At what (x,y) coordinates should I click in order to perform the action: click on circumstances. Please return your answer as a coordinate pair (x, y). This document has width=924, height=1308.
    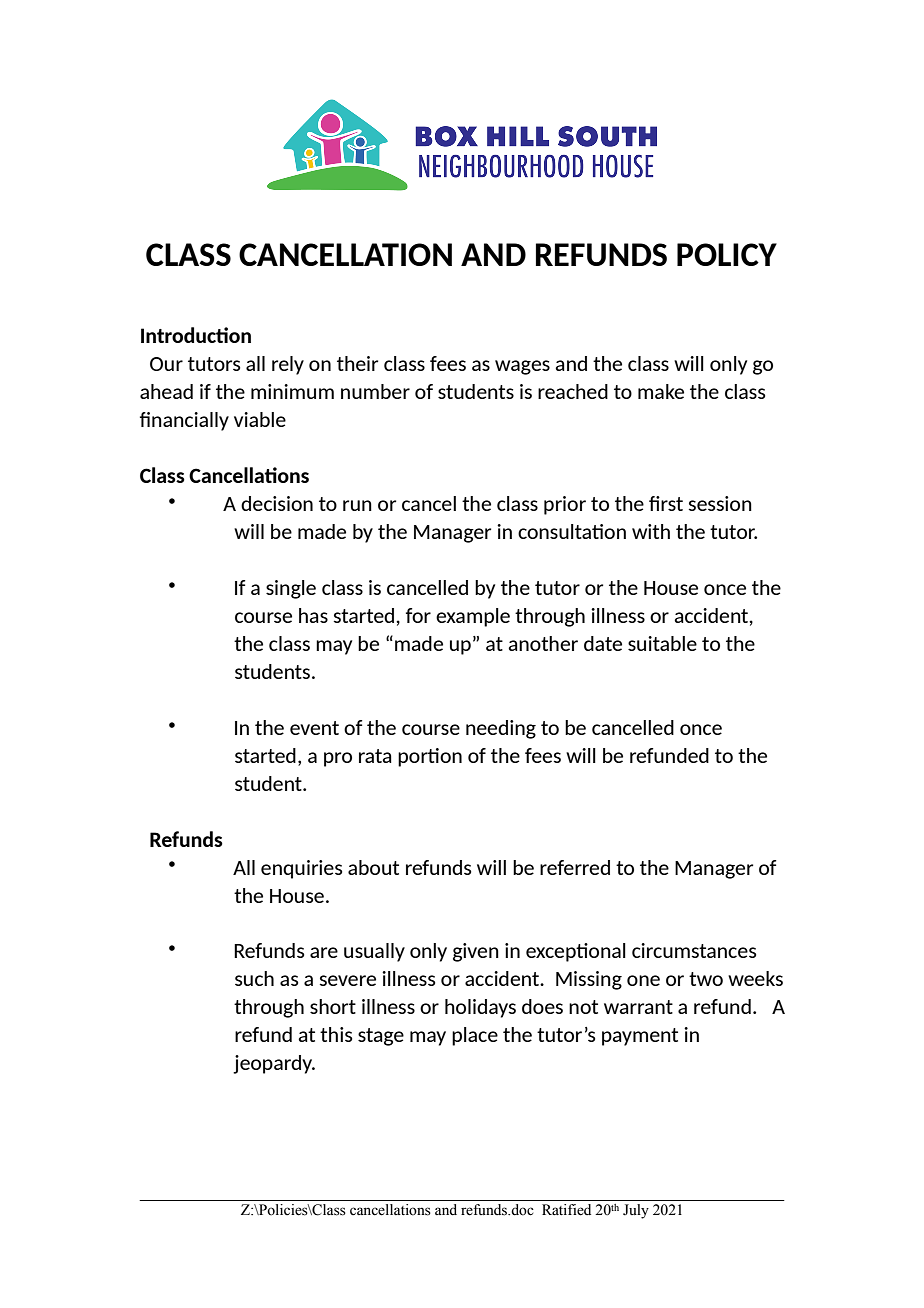
    Looking at the image, I should click on (694, 950).
